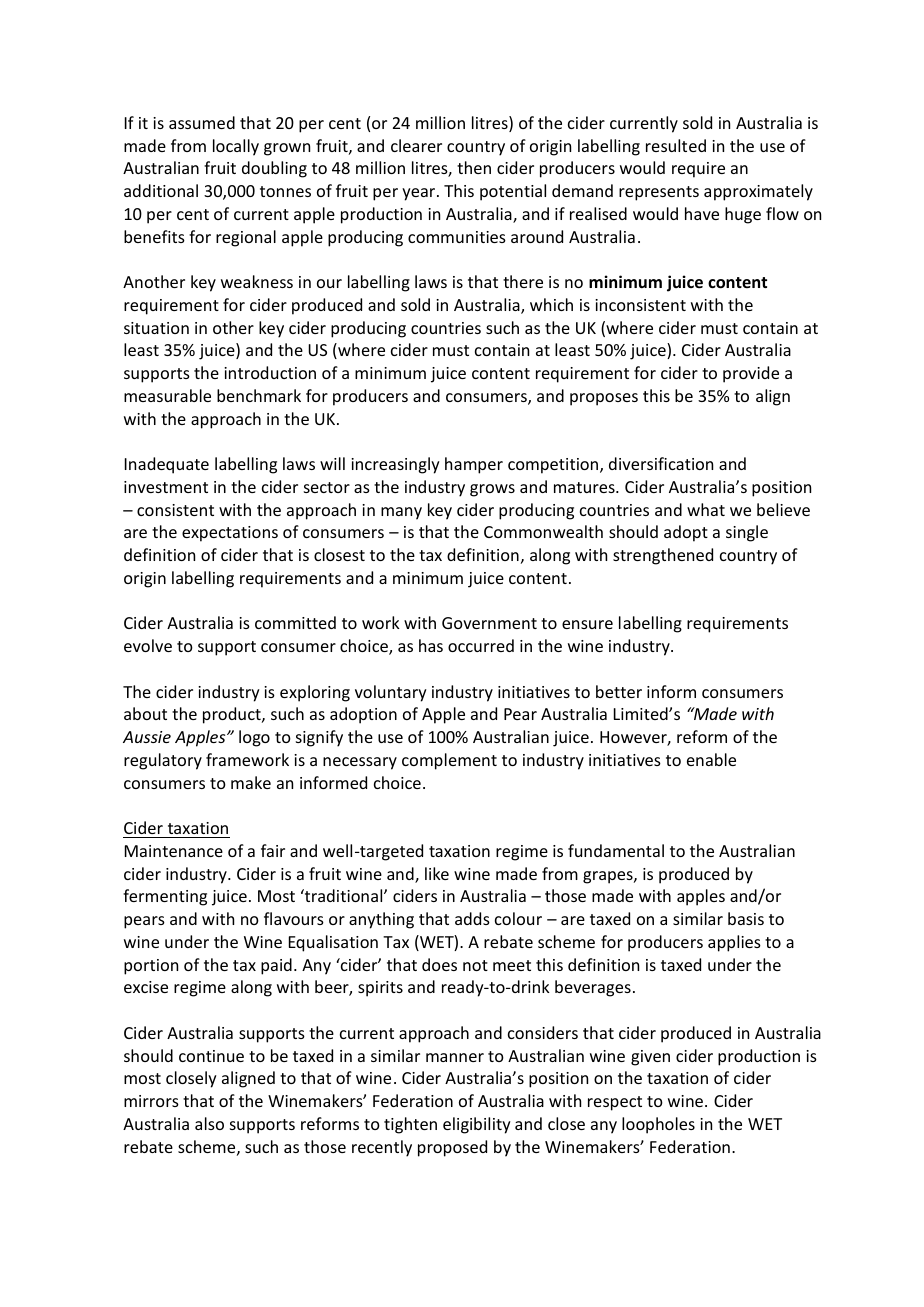 This image has height=1307, width=924. What do you see at coordinates (658, 1125) in the image?
I see `loopholes` at bounding box center [658, 1125].
